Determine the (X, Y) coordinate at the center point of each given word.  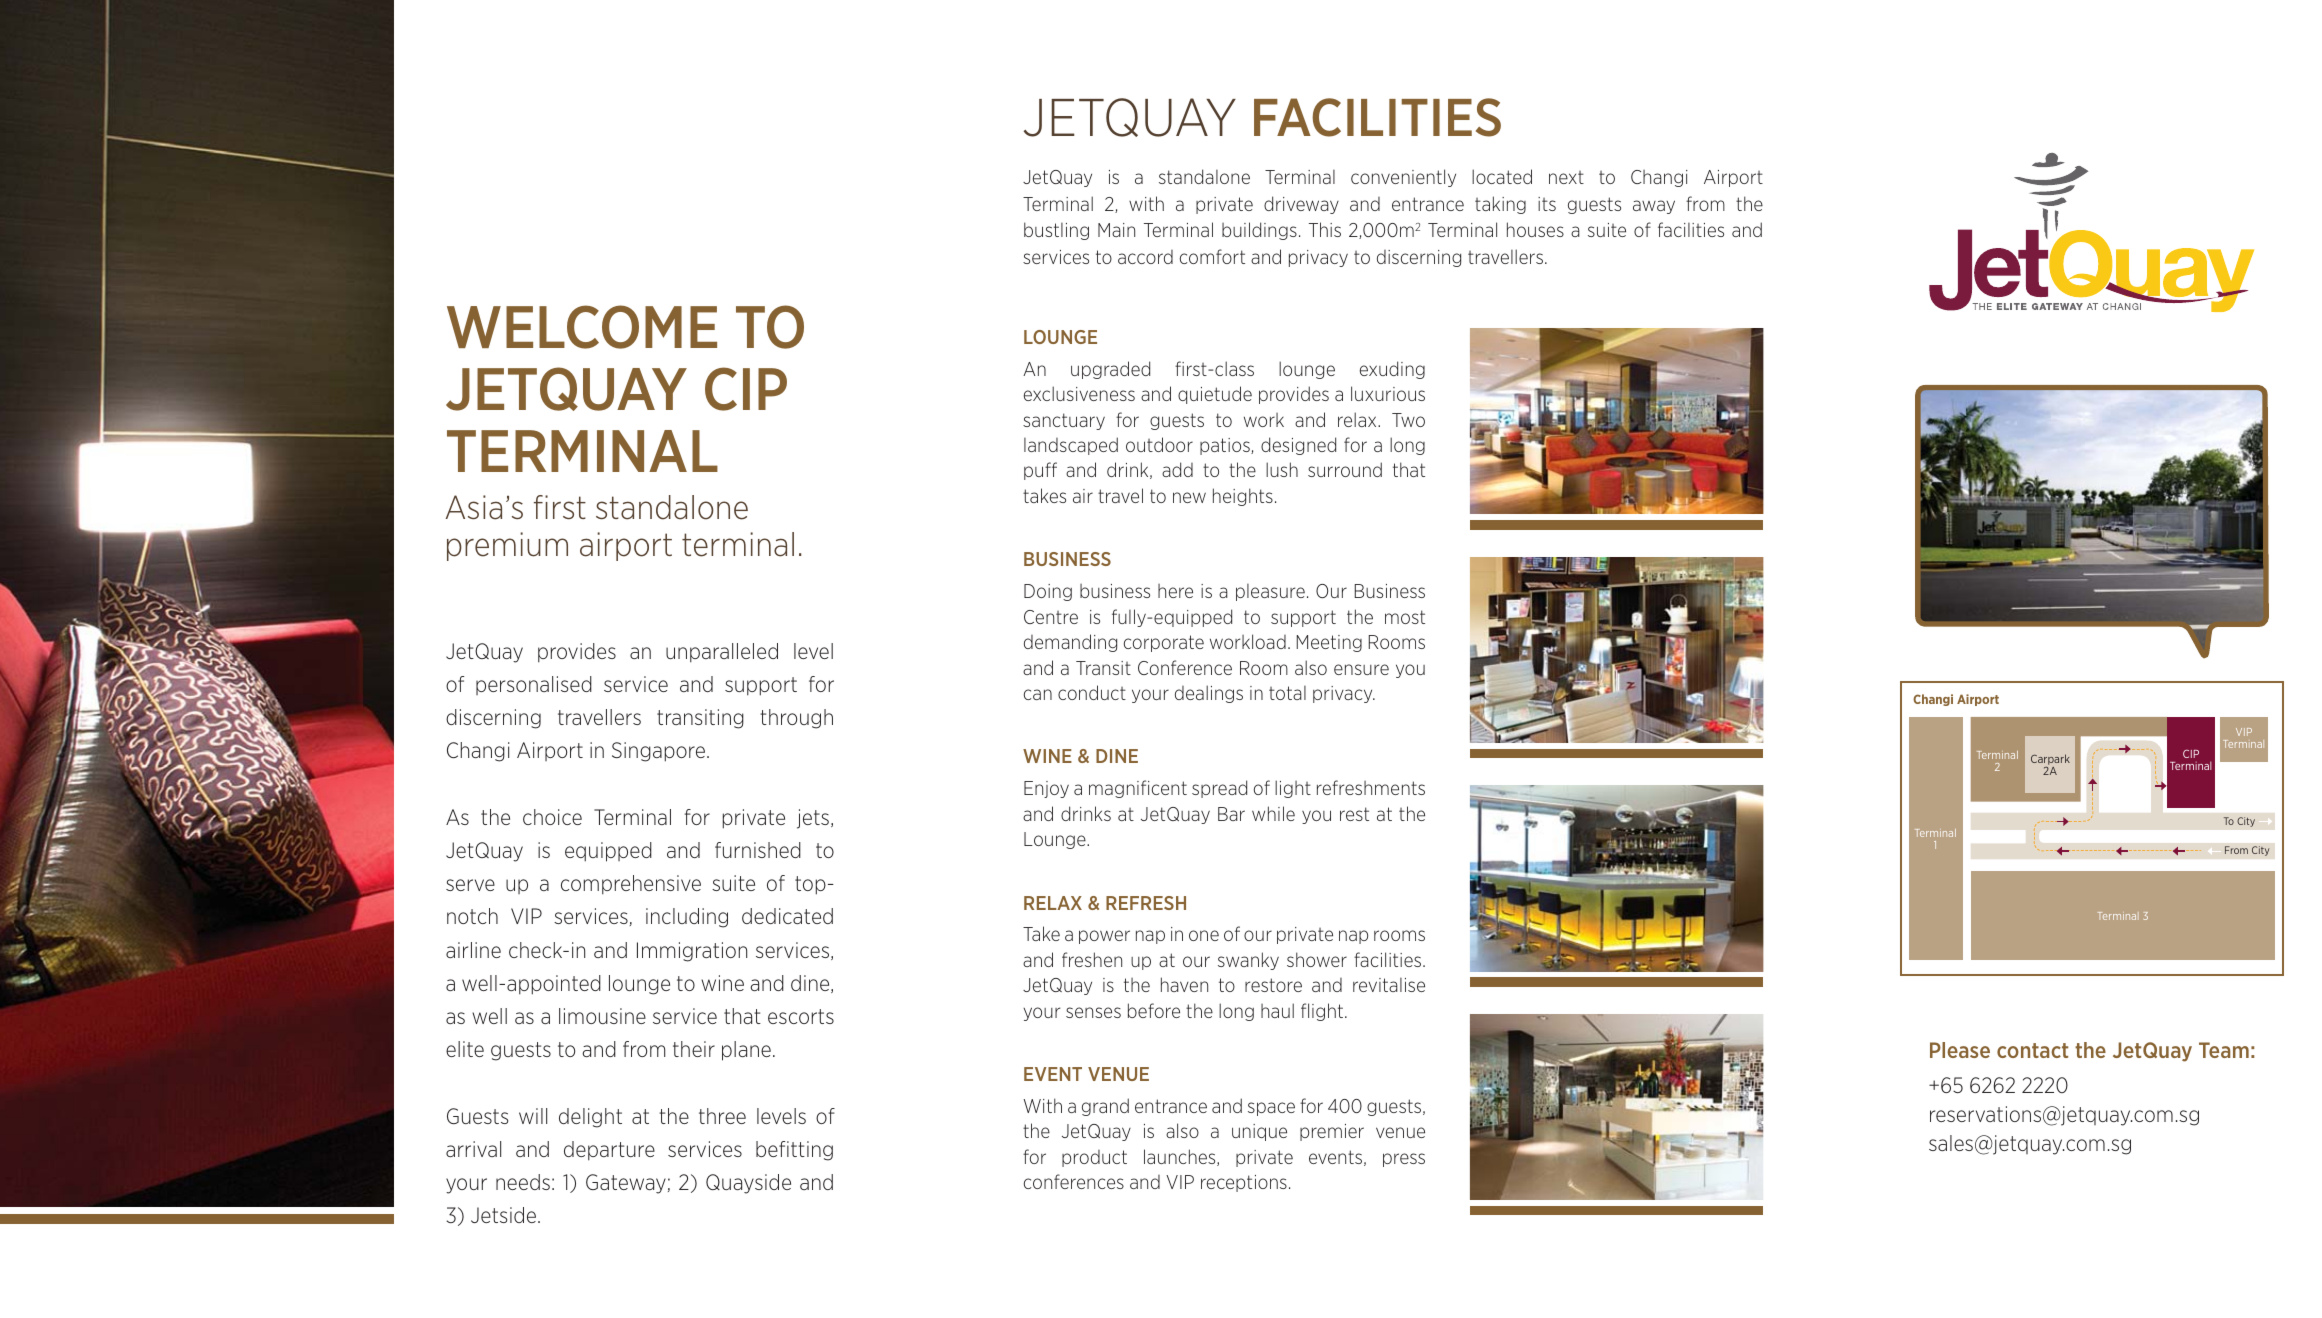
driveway (1301, 205)
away (1654, 207)
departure (609, 1151)
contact (2032, 1050)
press (1404, 1160)
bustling (1056, 231)
